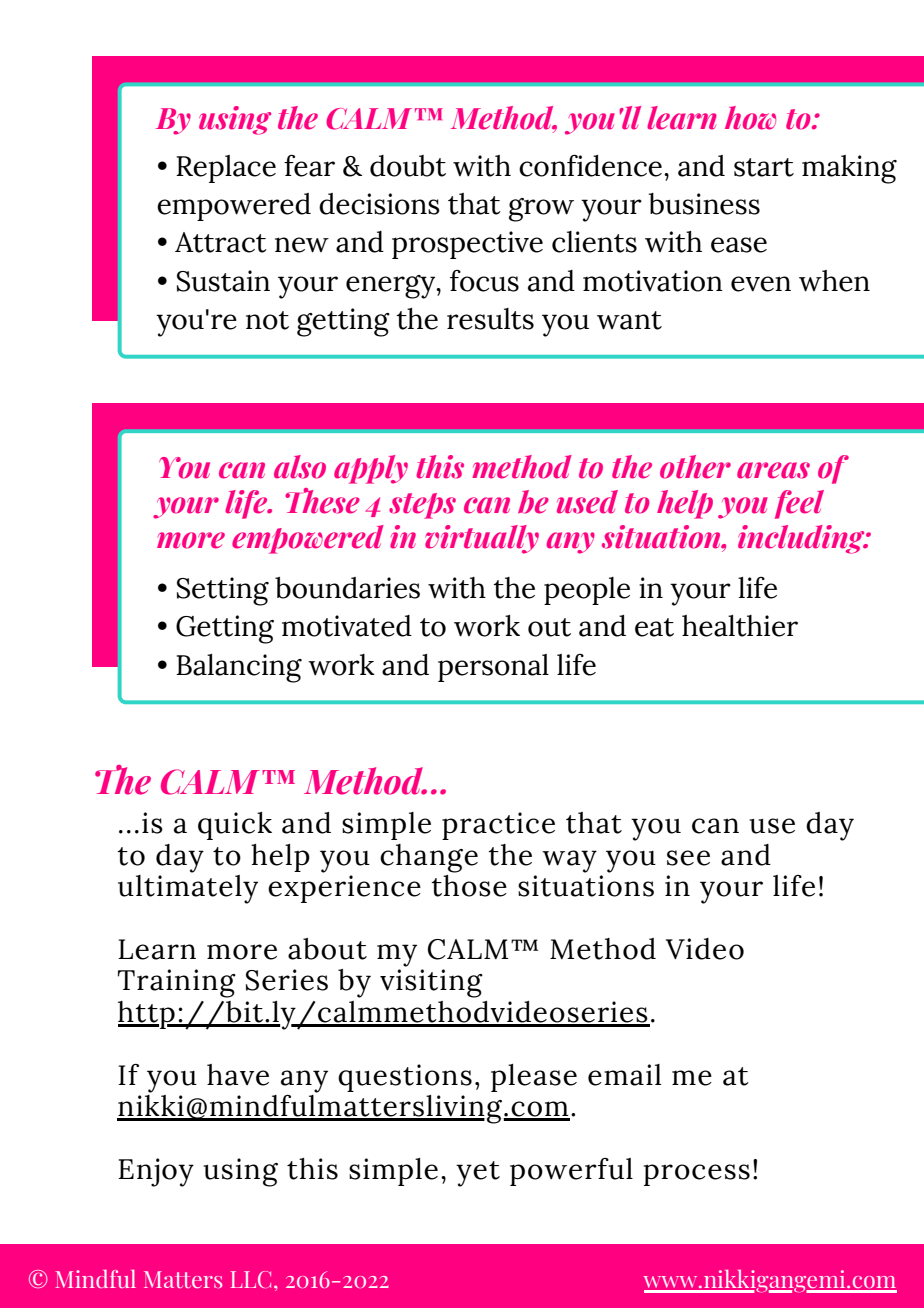  Describe the element at coordinates (251, 1279) in the screenshot. I see `LLC` at that location.
